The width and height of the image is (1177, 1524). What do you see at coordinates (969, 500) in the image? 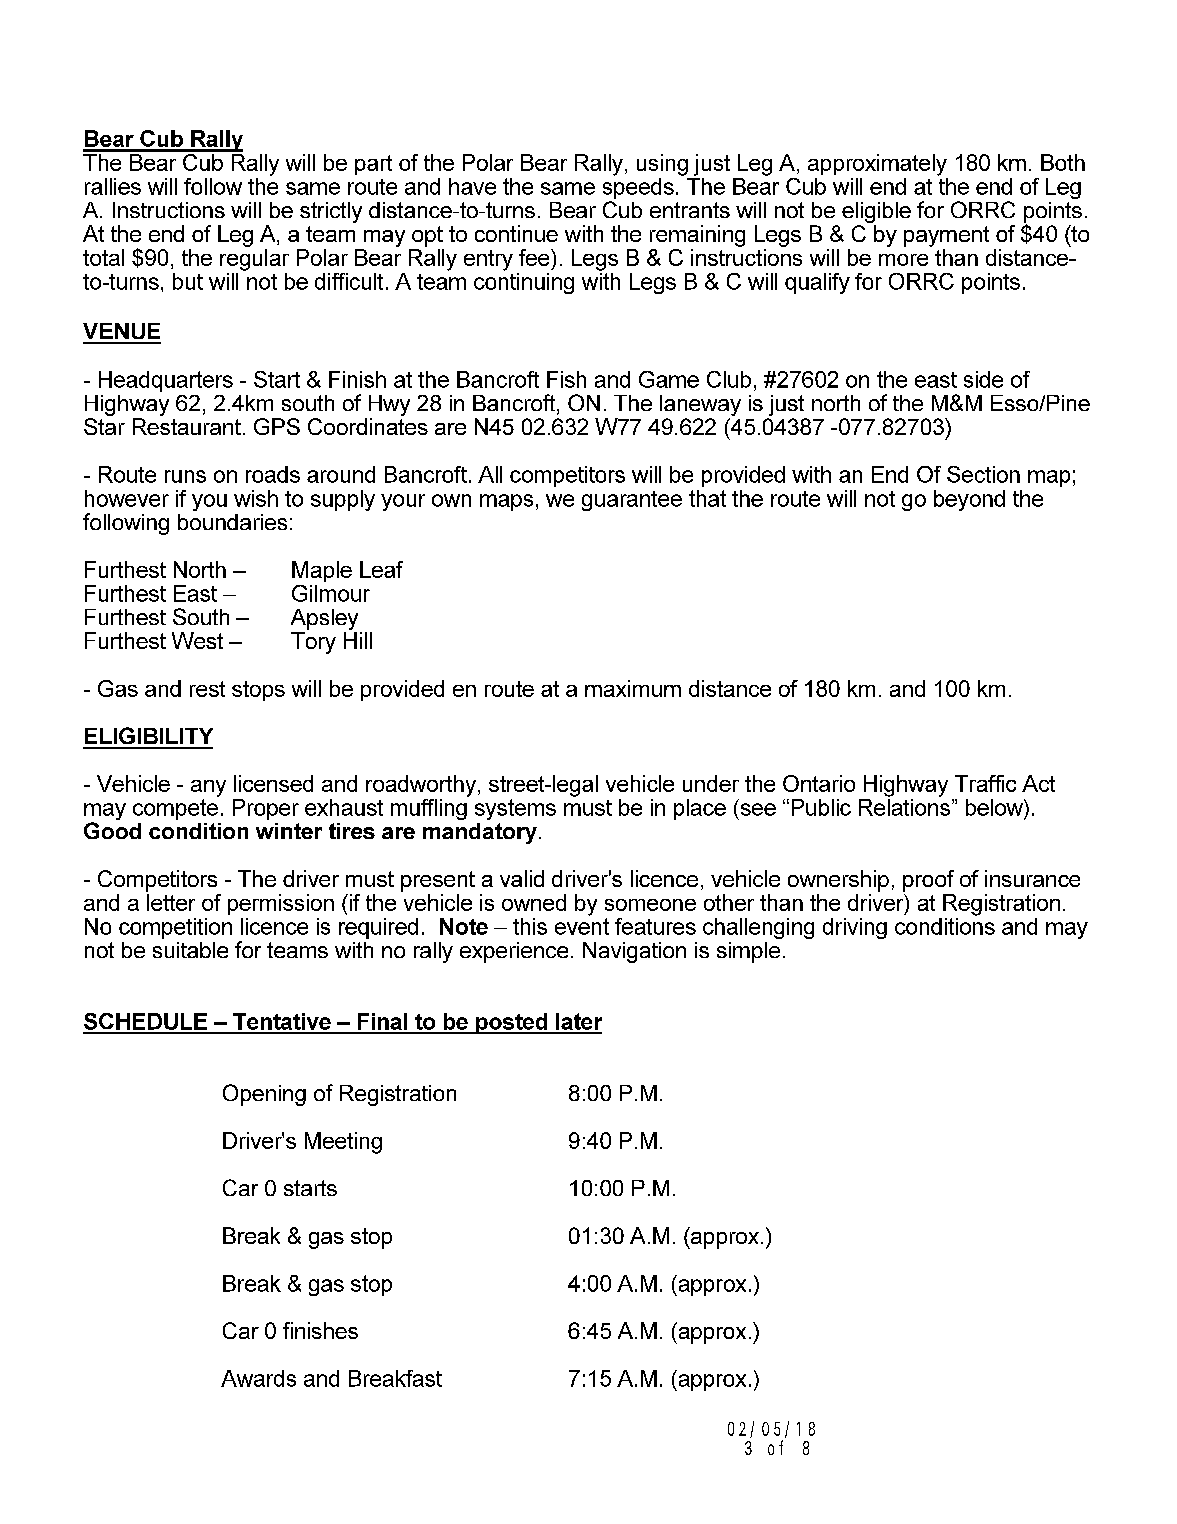
I see `beyond` at bounding box center [969, 500].
